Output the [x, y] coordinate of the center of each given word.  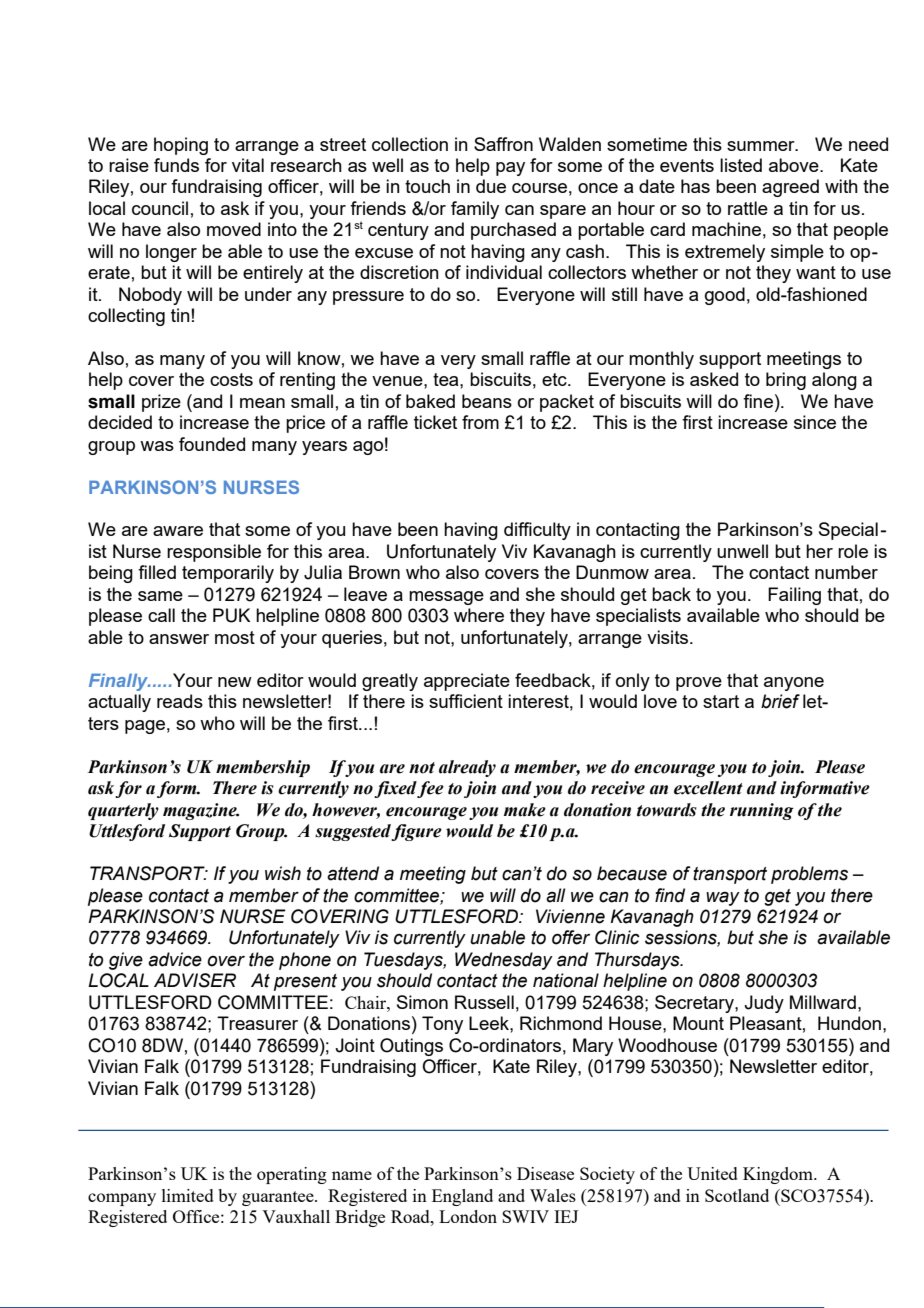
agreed [790, 188]
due [491, 186]
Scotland [737, 1195]
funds [176, 165]
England [462, 1197]
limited [188, 1195]
